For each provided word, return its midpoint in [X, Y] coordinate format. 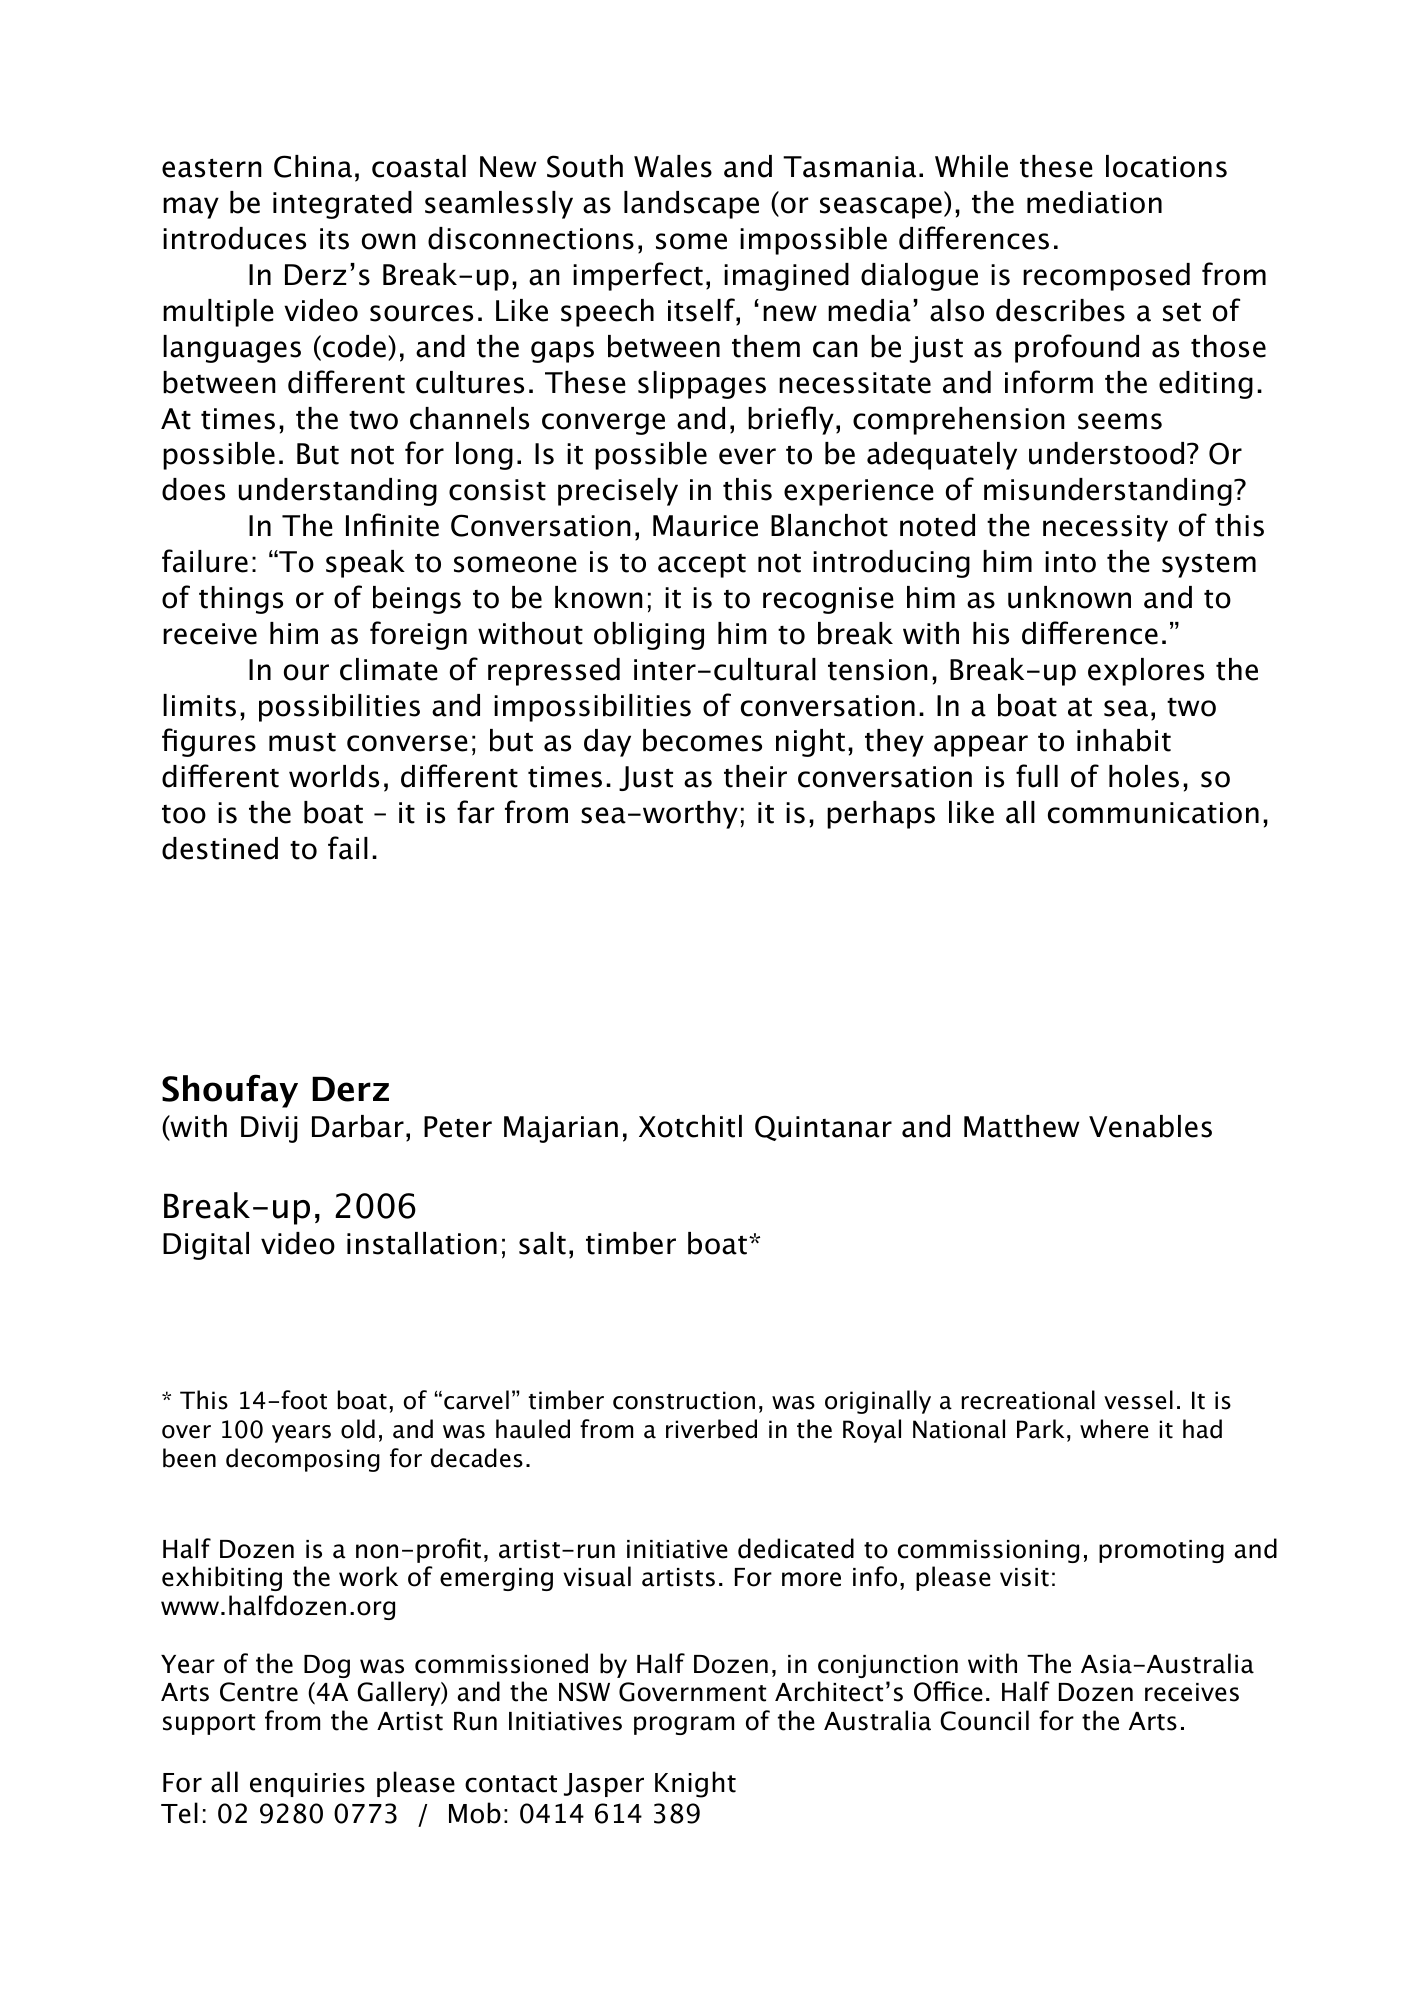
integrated [342, 205]
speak [365, 564]
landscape [691, 205]
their [755, 776]
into [1070, 562]
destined [220, 848]
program [684, 1725]
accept [702, 566]
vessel [1138, 1400]
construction [684, 1400]
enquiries [307, 1785]
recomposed [1106, 277]
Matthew [1021, 1126]
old [358, 1429]
